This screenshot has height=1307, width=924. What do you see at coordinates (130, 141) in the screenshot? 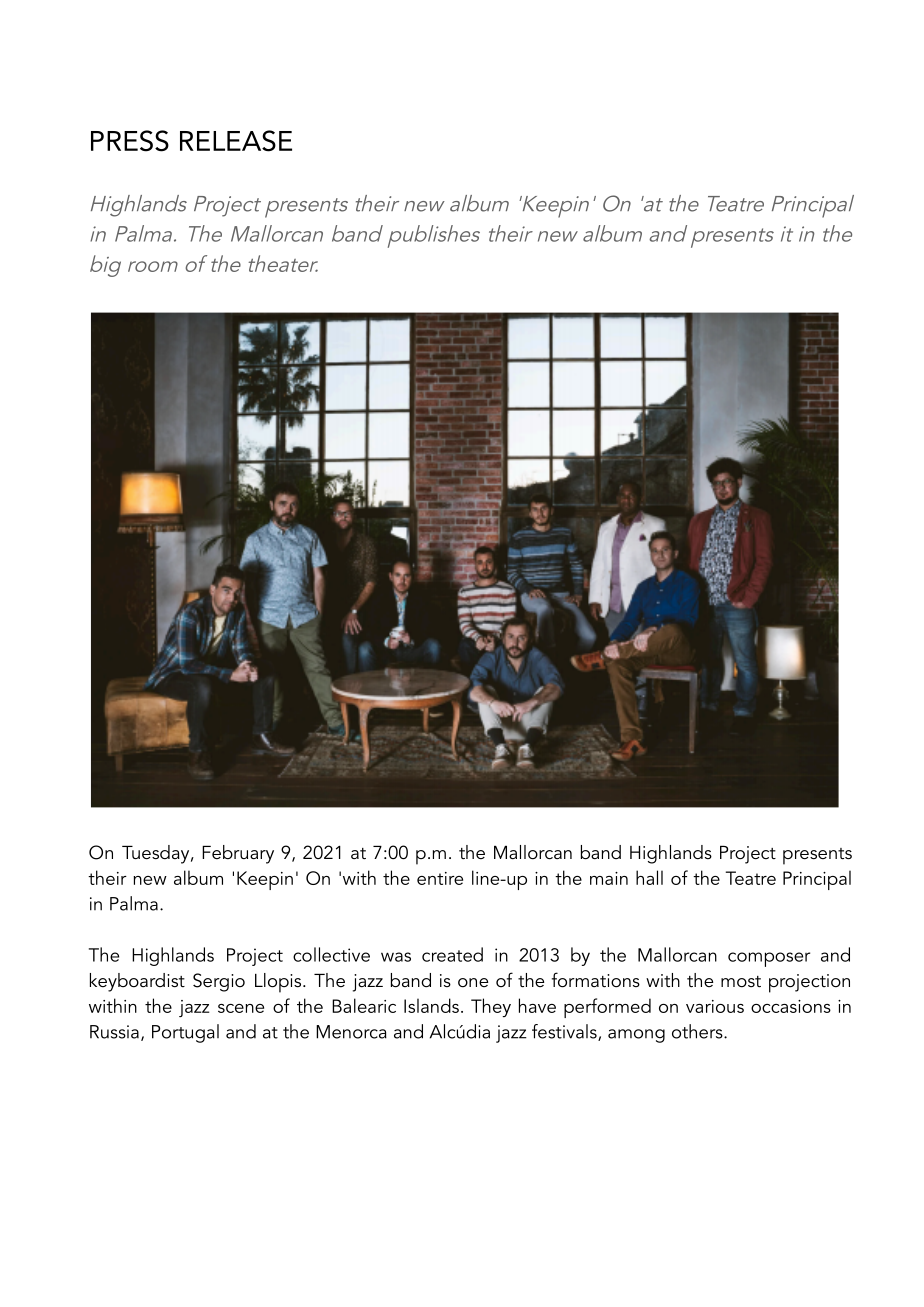
I see `PRESS` at bounding box center [130, 141].
